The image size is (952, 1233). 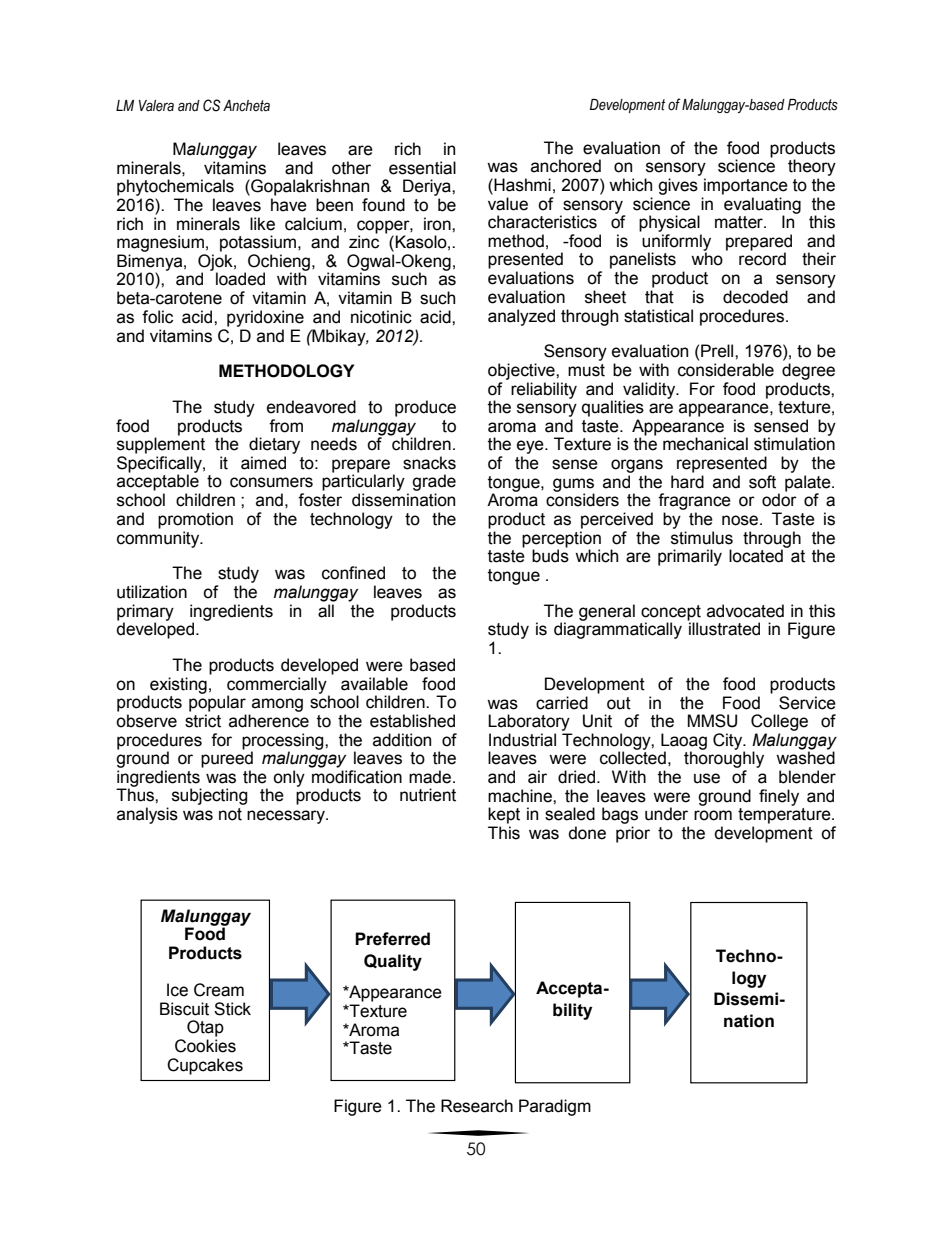 I want to click on essential, so click(x=422, y=168).
